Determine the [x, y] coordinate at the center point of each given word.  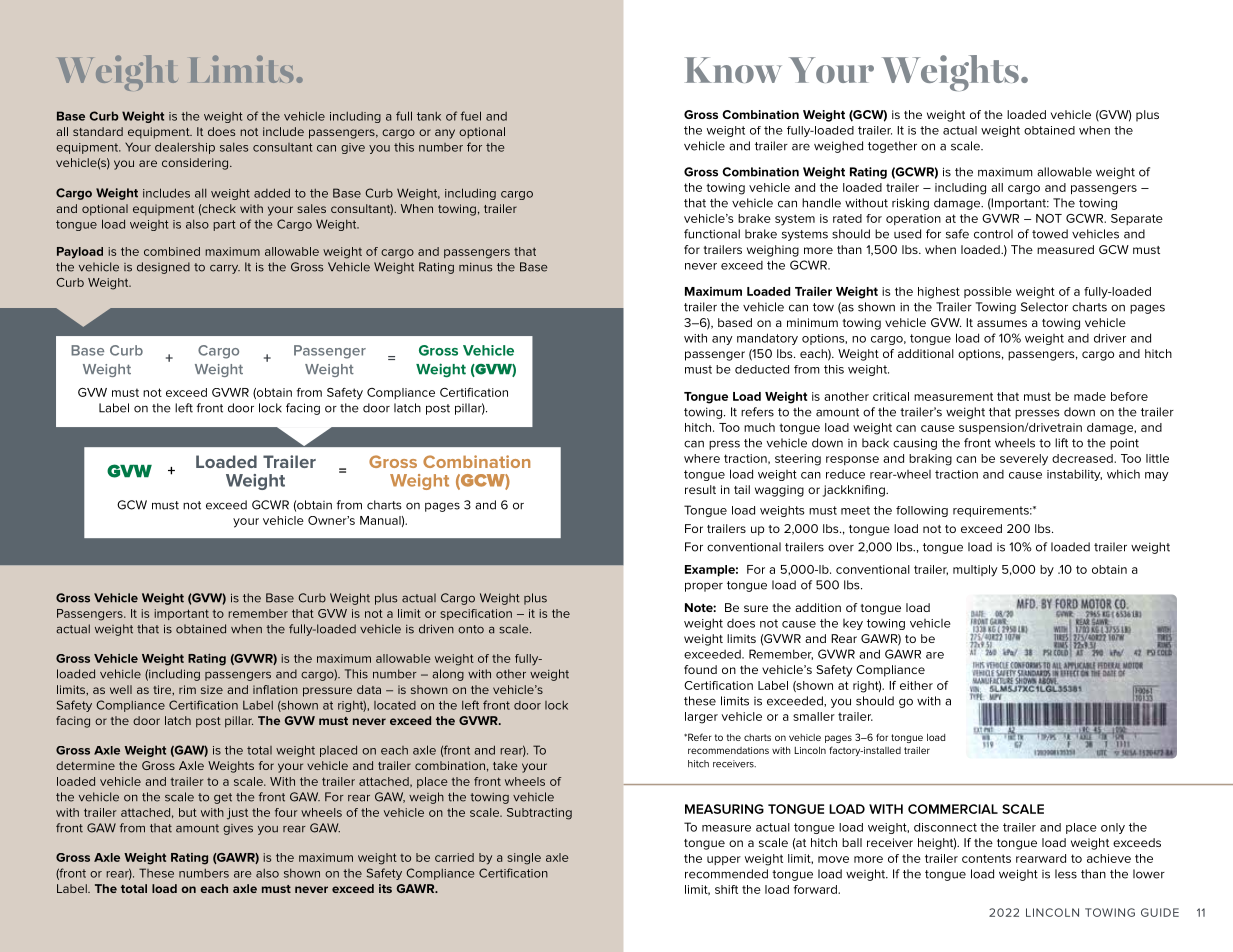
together [892, 147]
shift [726, 889]
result [700, 489]
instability [1074, 475]
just [237, 814]
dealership [185, 148]
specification [476, 614]
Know [733, 70]
